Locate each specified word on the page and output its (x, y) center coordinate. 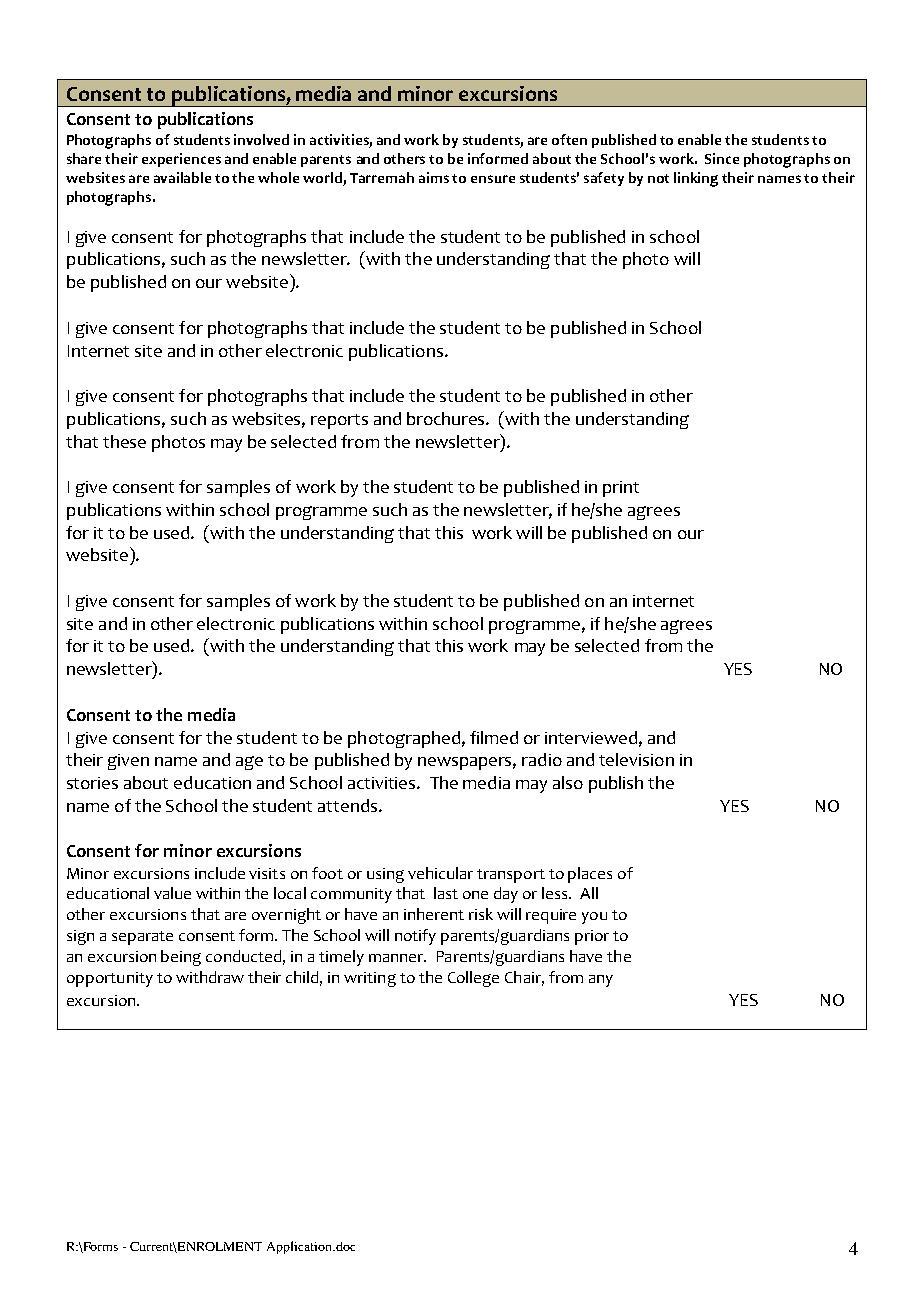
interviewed (591, 737)
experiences (181, 160)
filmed (494, 737)
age (249, 763)
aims (434, 177)
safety (604, 179)
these (124, 441)
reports (339, 421)
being (181, 958)
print (621, 489)
